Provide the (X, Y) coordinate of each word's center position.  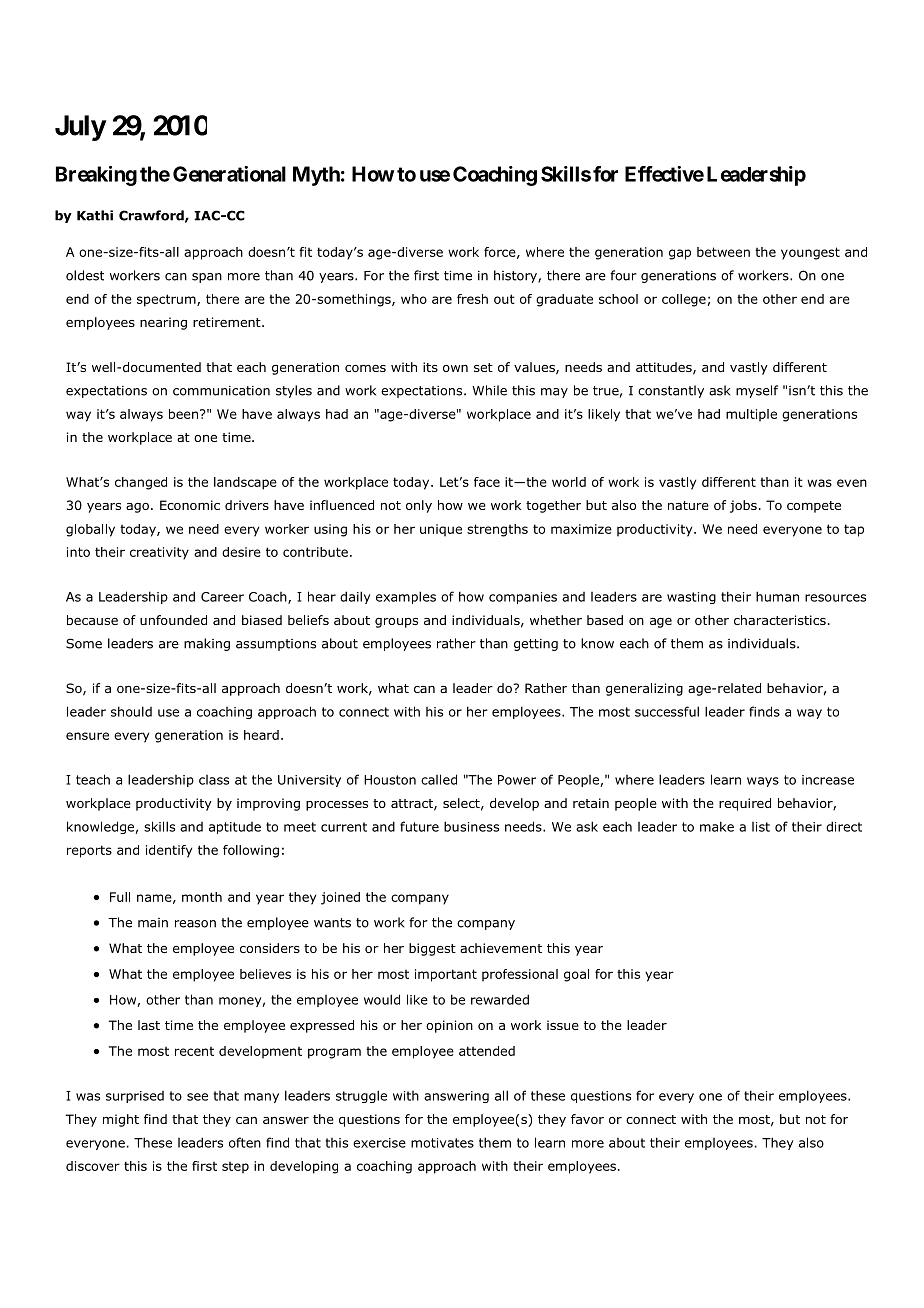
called (439, 779)
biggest (432, 949)
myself (757, 391)
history (516, 276)
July (80, 128)
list (761, 827)
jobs (743, 506)
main (153, 923)
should (131, 711)
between (723, 252)
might (121, 1120)
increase (828, 780)
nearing (163, 323)
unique (441, 530)
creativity (159, 553)
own (455, 368)
